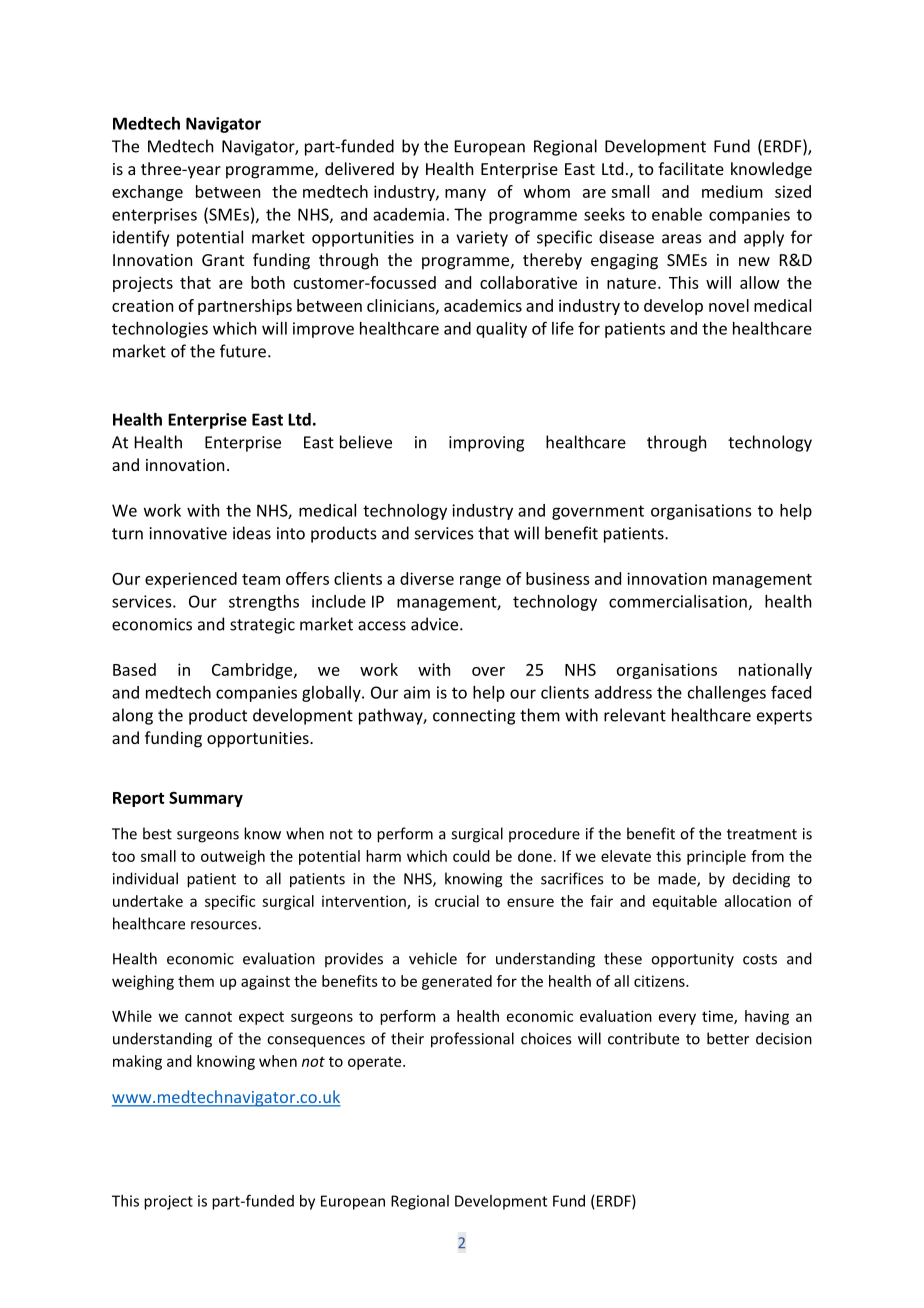  What do you see at coordinates (716, 857) in the page?
I see `principle` at bounding box center [716, 857].
